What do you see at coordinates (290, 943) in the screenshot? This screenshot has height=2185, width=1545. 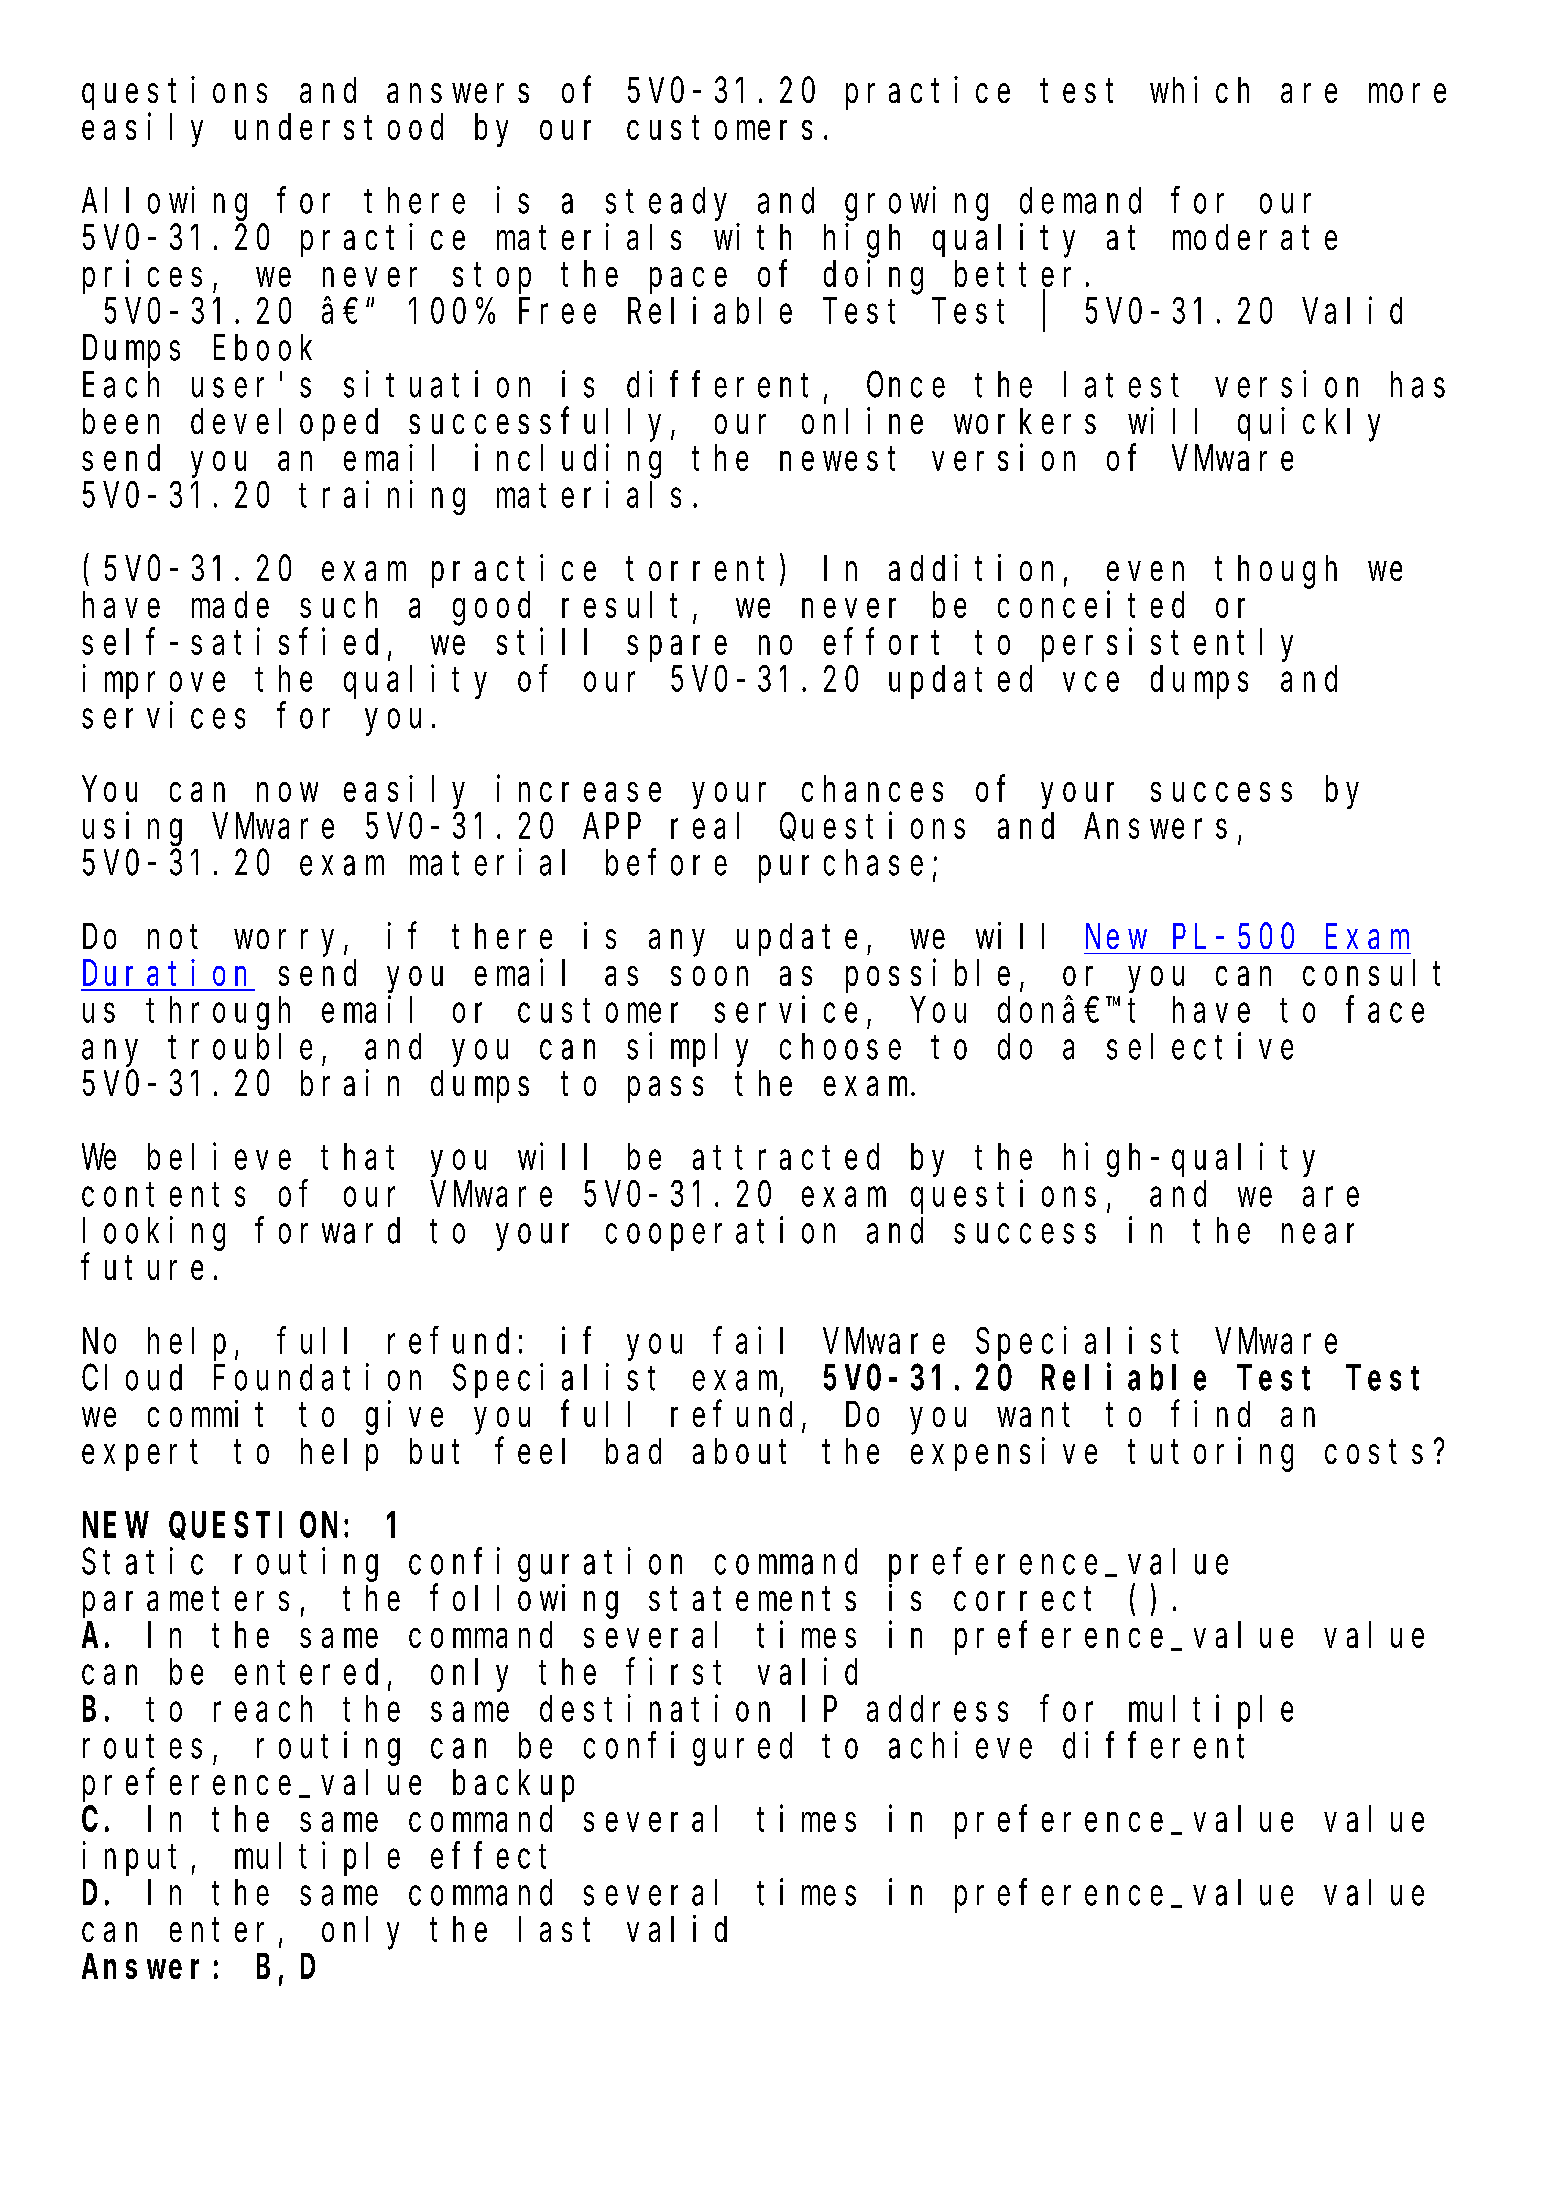 I see `worry` at bounding box center [290, 943].
